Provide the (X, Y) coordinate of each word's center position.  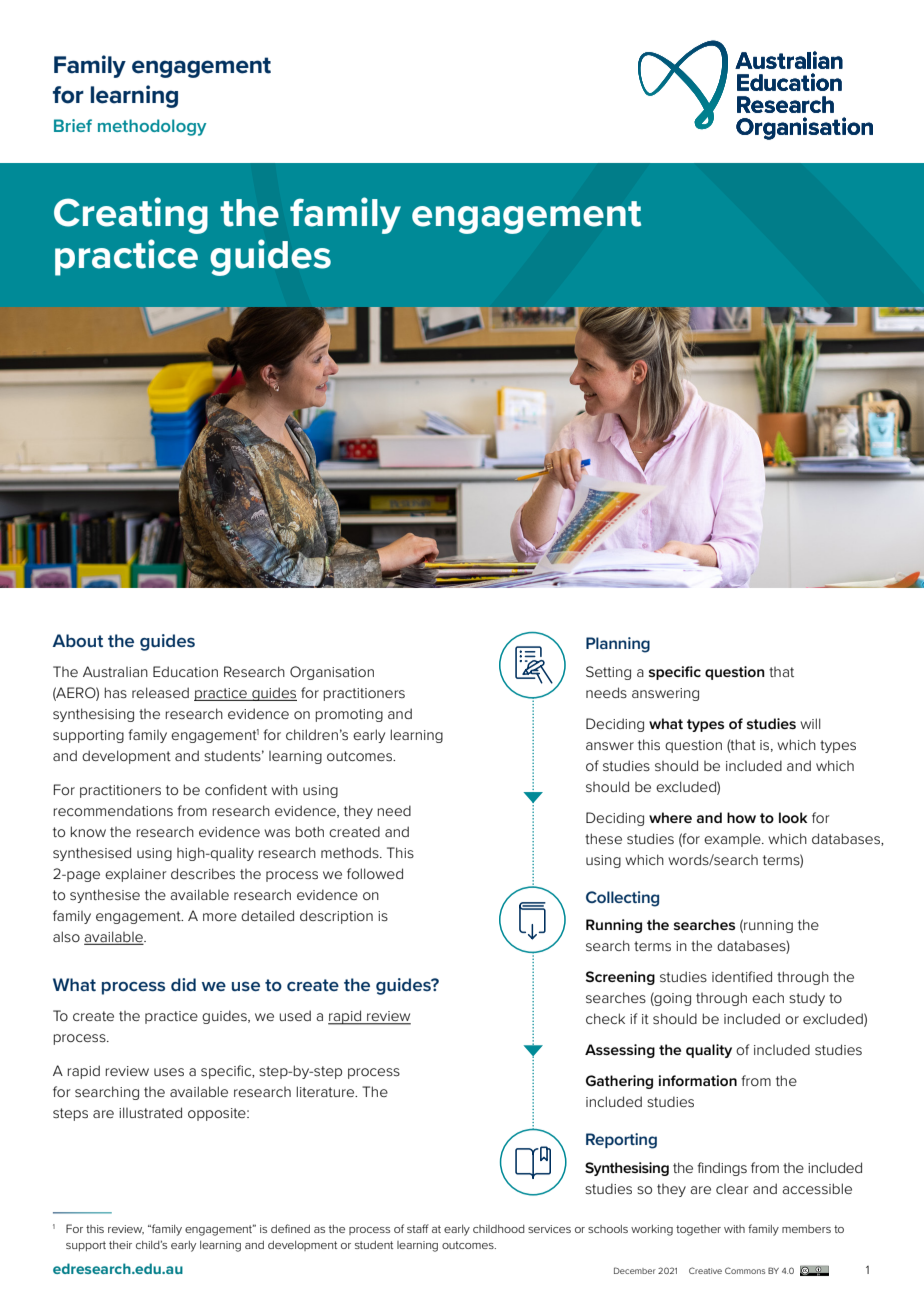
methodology (152, 127)
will (810, 723)
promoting (349, 715)
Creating (131, 215)
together (698, 1230)
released (160, 692)
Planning (618, 645)
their (120, 1245)
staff (418, 1228)
